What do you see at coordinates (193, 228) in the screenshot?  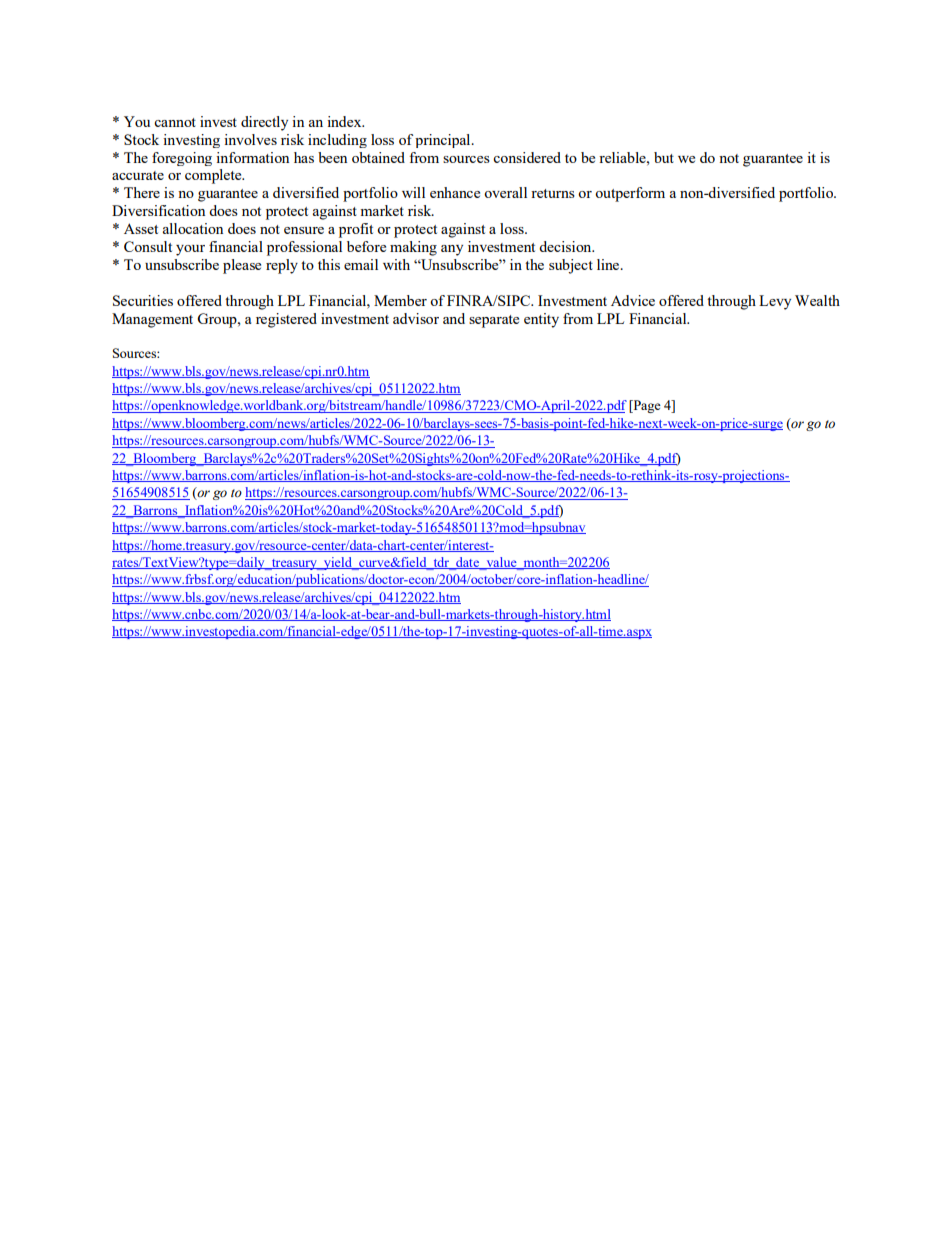 I see `allocation` at bounding box center [193, 228].
